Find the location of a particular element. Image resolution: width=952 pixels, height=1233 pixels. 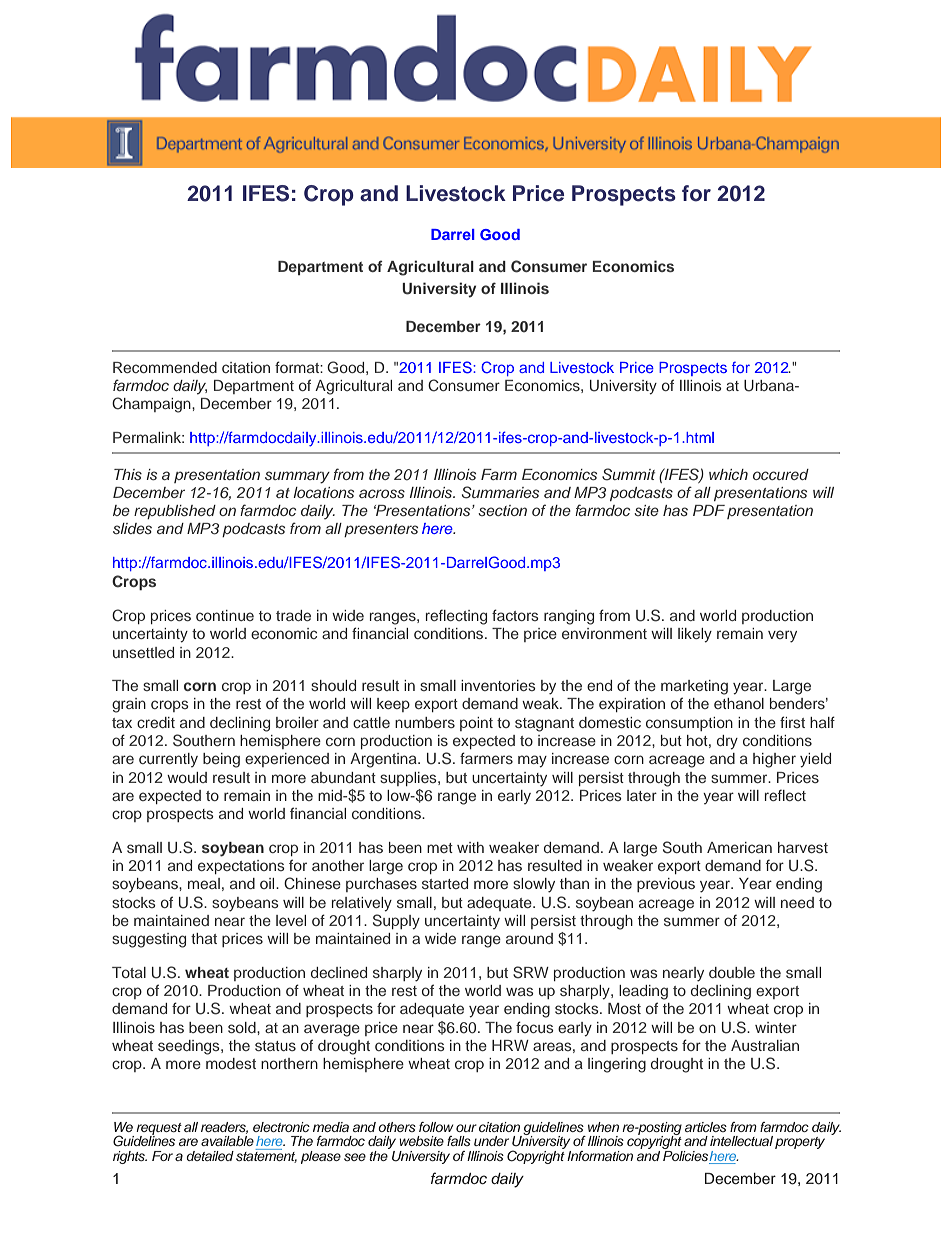

started is located at coordinates (445, 883).
